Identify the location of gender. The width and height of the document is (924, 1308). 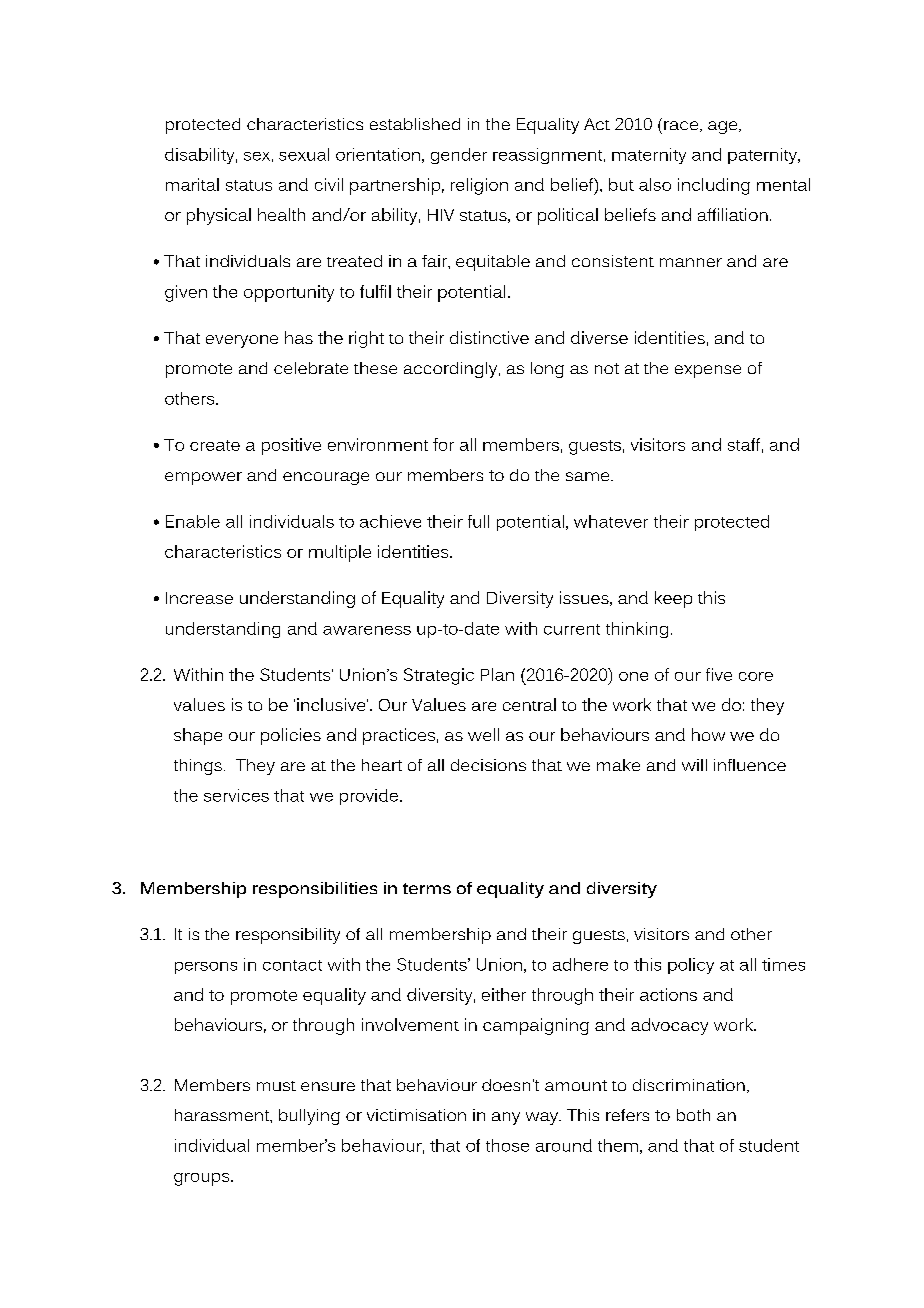
(459, 156).
